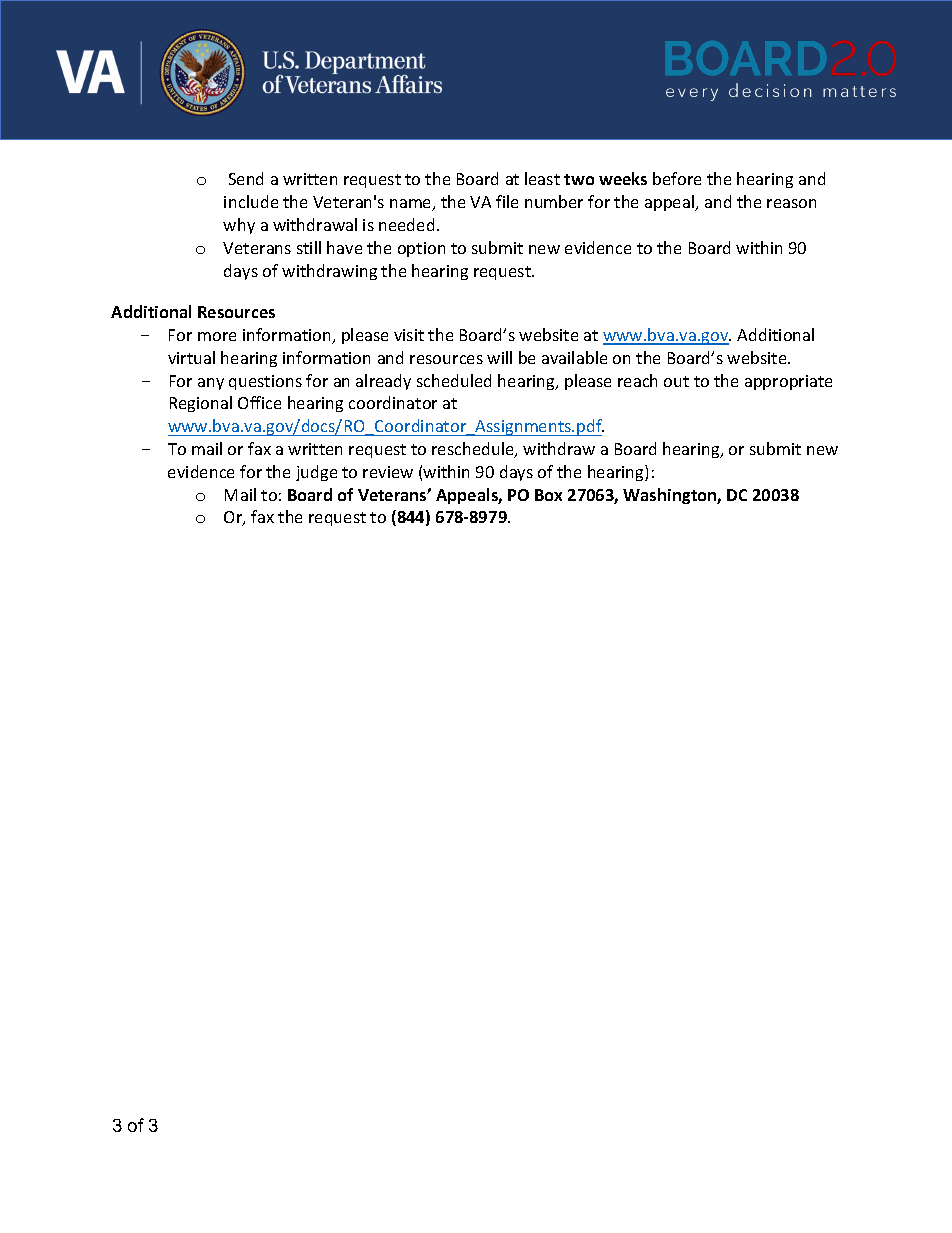 This page has width=952, height=1233. I want to click on before, so click(677, 178).
